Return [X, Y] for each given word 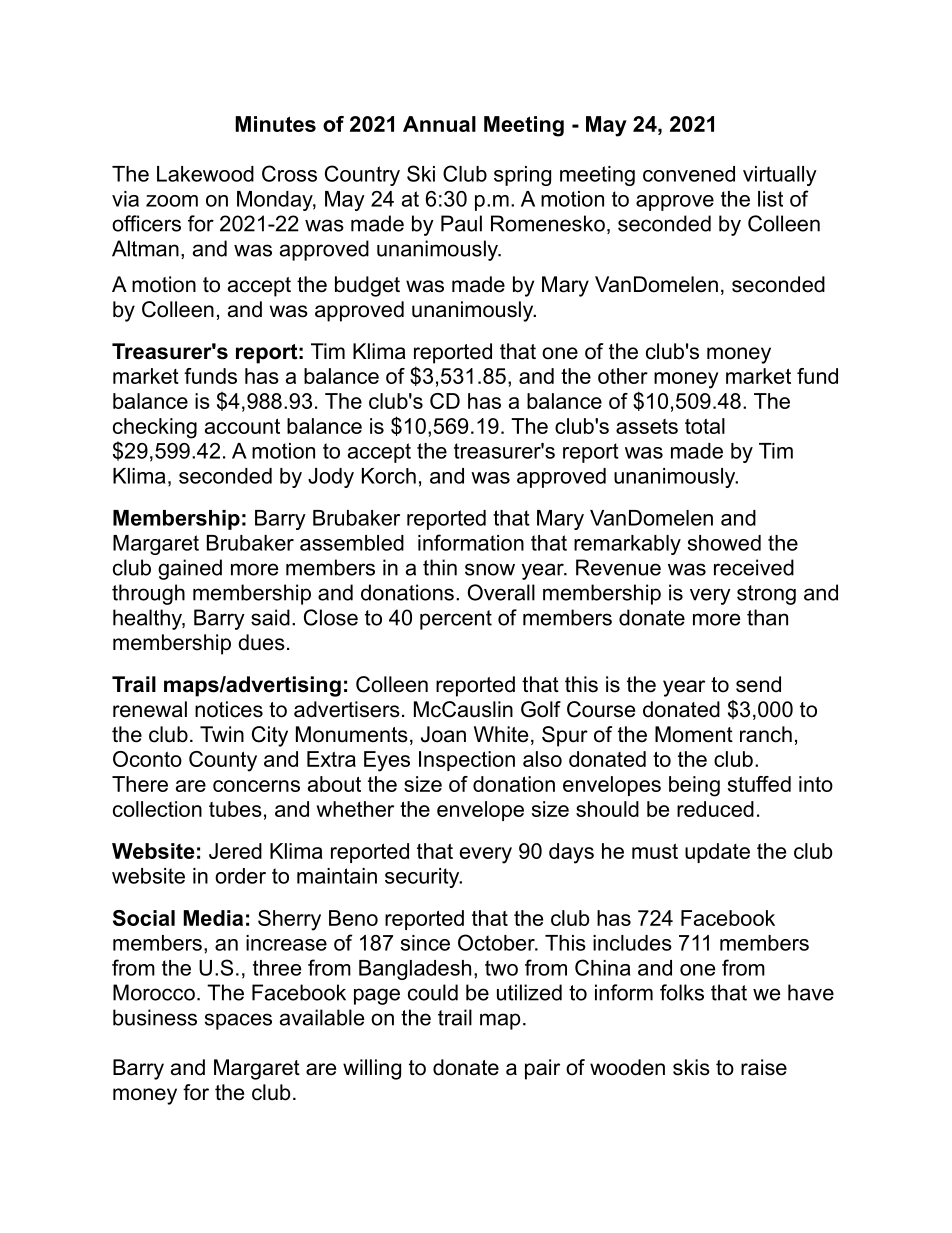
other [623, 376]
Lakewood [205, 174]
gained [190, 569]
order [240, 876]
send [758, 684]
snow [490, 569]
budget [367, 286]
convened [689, 174]
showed [724, 543]
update [717, 853]
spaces [238, 1021]
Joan [443, 734]
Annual [439, 124]
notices [229, 709]
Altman [145, 248]
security [423, 878]
